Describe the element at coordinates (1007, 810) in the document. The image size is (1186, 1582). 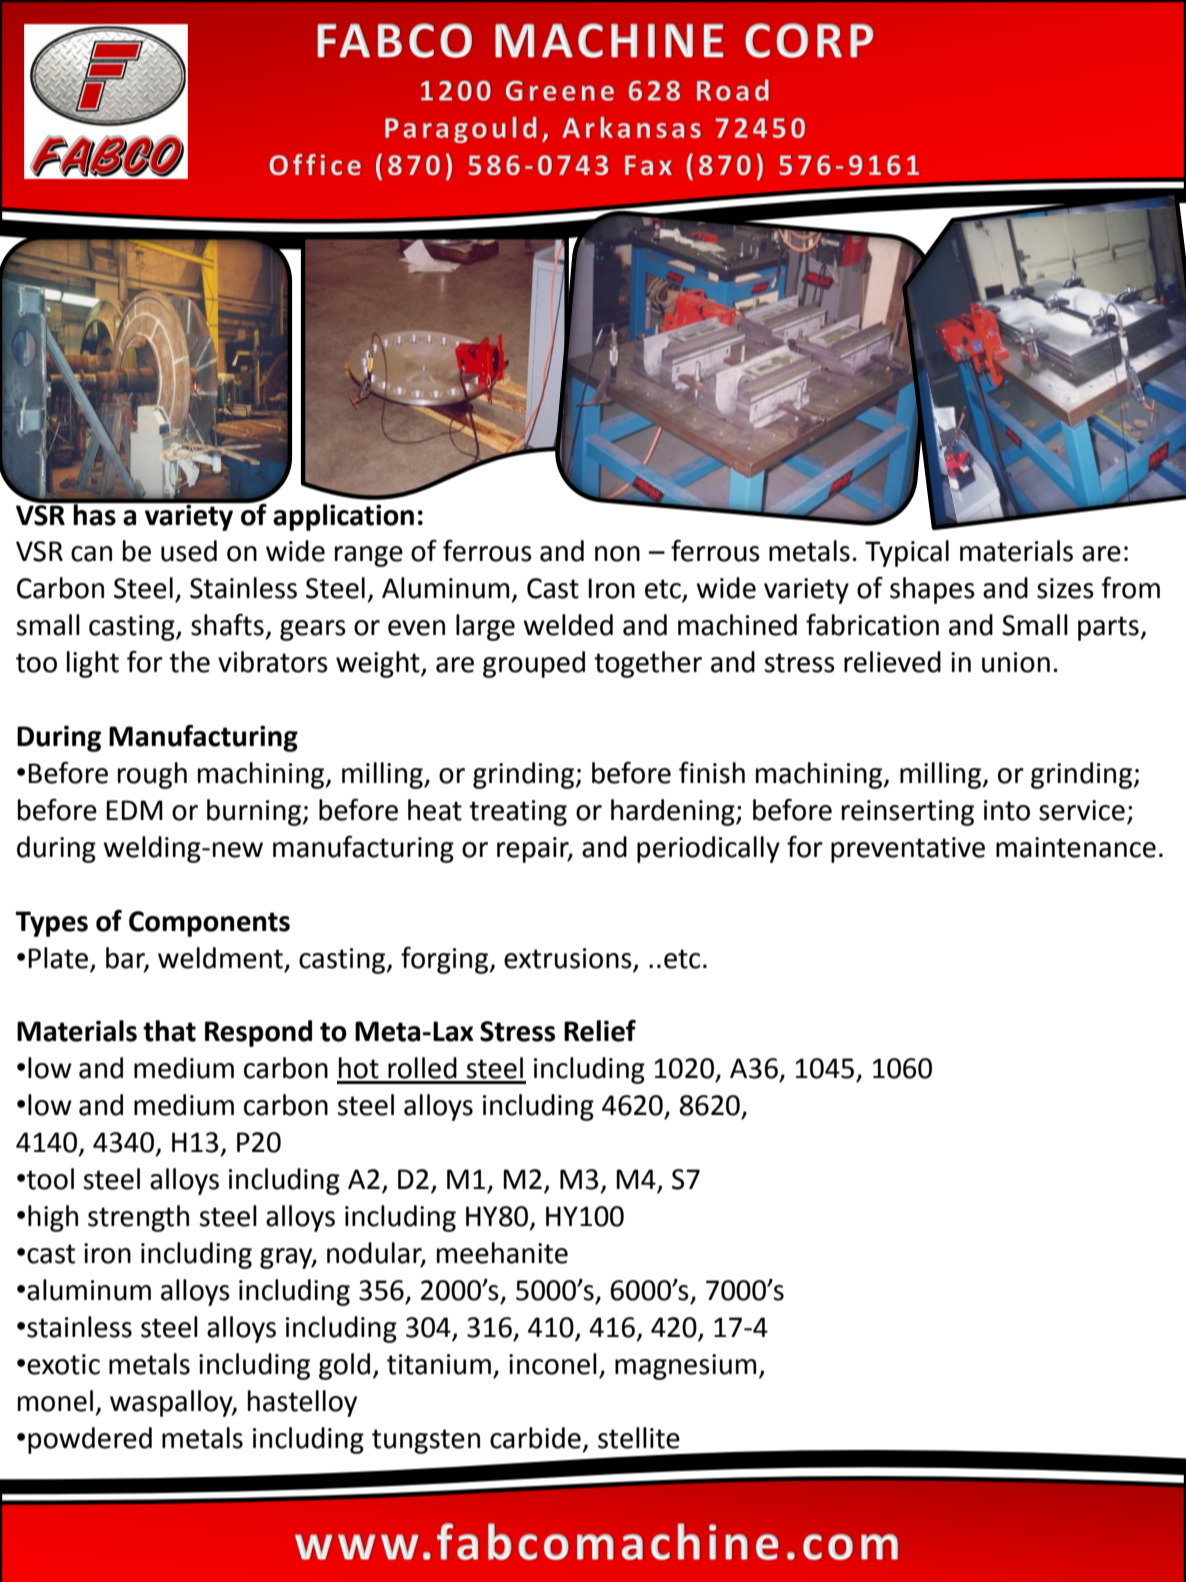
I see `into` at that location.
